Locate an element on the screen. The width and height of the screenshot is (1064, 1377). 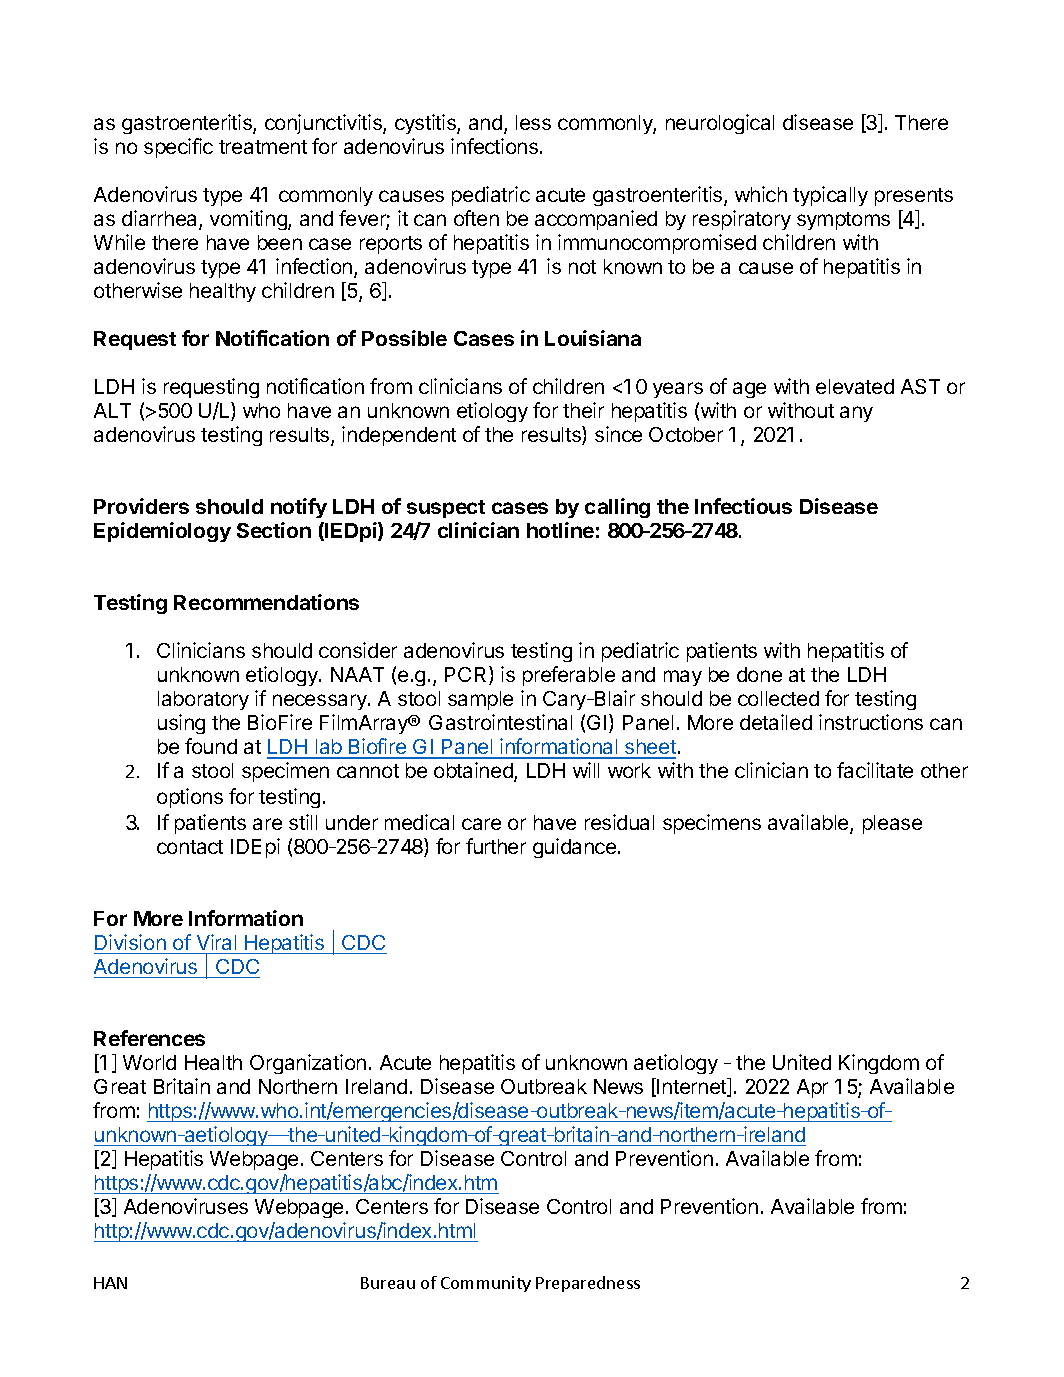
typically is located at coordinates (830, 196).
